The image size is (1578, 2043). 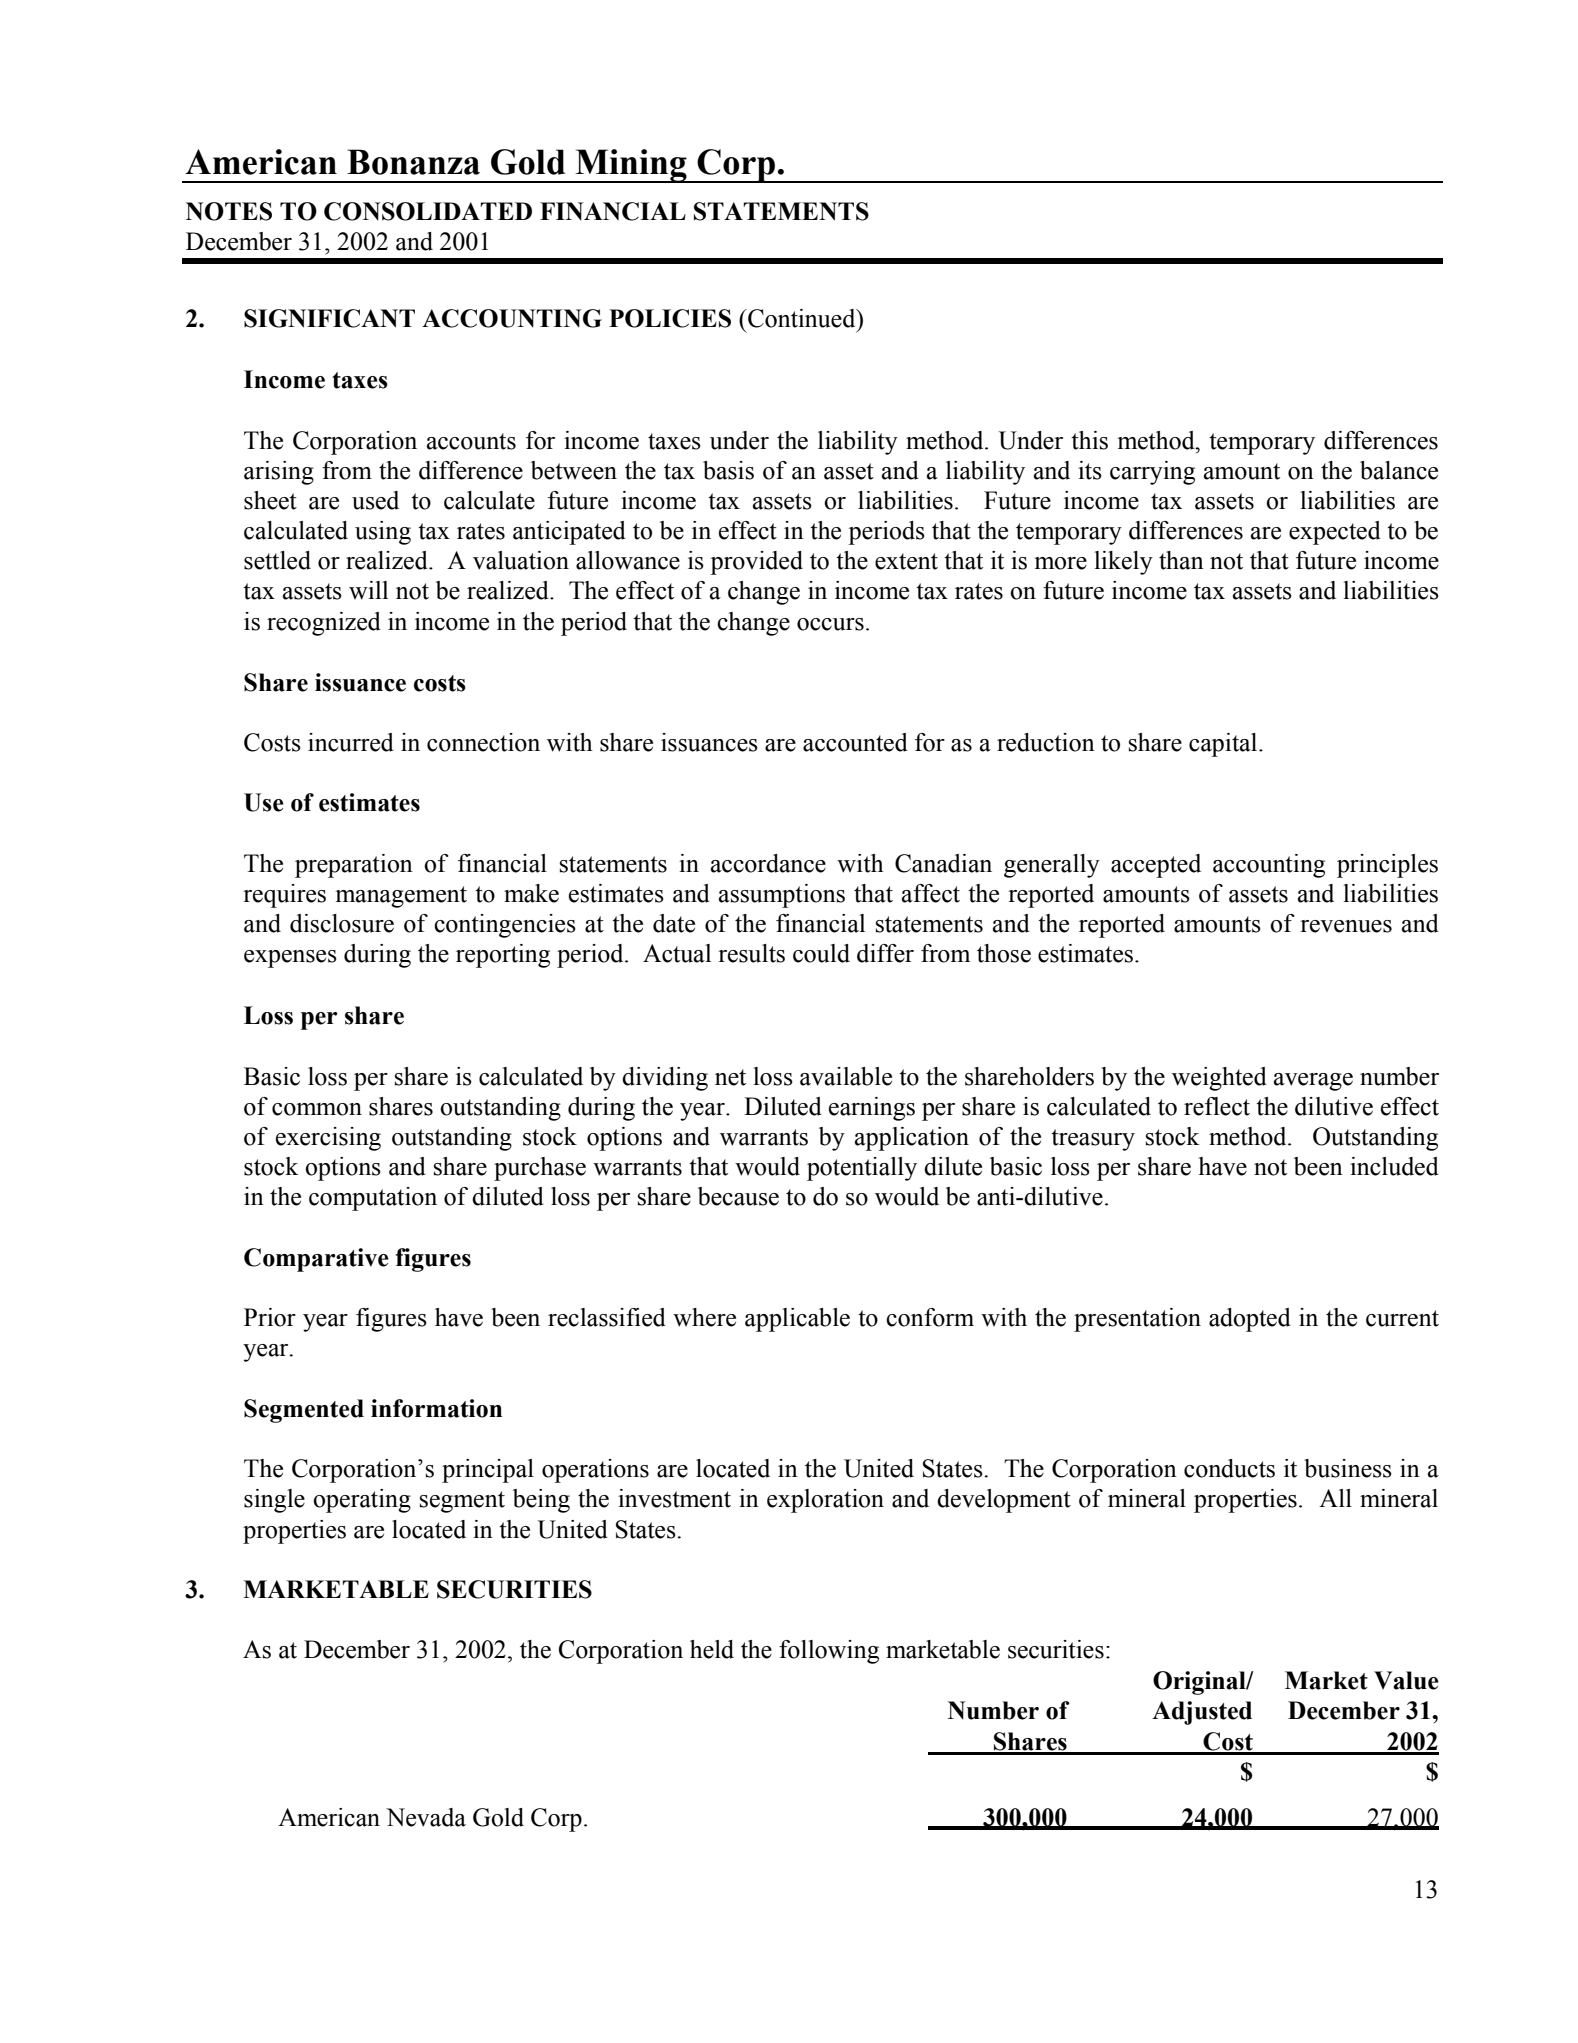 What do you see at coordinates (290, 959) in the screenshot?
I see `expenses` at bounding box center [290, 959].
